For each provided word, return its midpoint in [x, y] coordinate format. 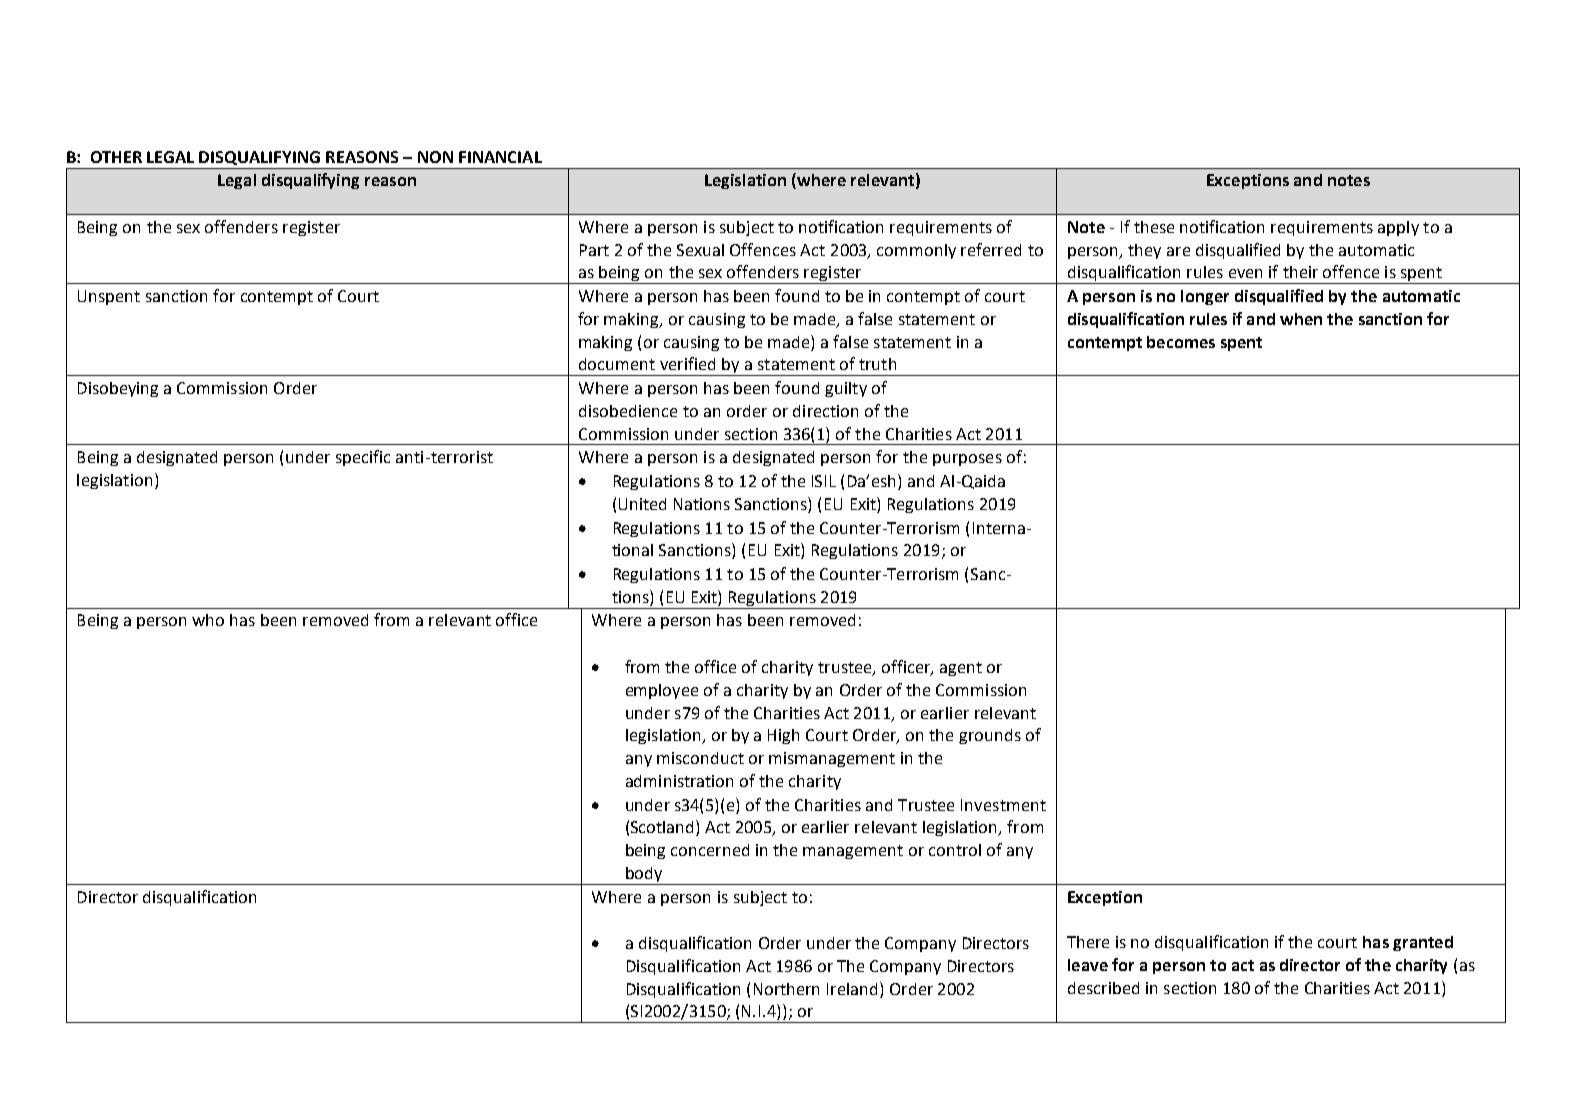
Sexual [700, 250]
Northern [786, 989]
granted [1423, 943]
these [1154, 227]
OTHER [116, 157]
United [642, 504]
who [208, 620]
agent [961, 669]
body [644, 876]
